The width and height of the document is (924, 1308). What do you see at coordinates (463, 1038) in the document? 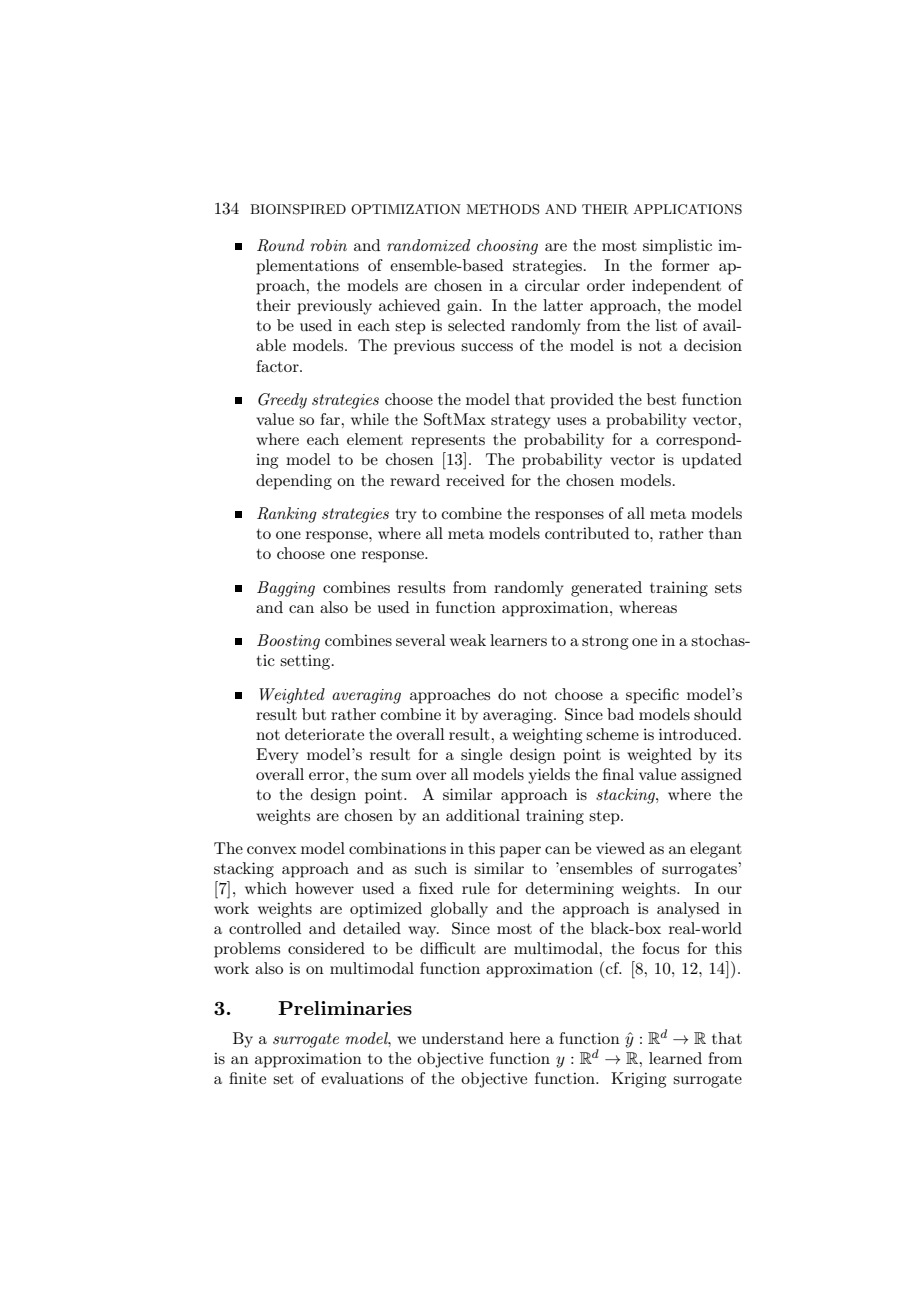
I see `understand` at bounding box center [463, 1038].
